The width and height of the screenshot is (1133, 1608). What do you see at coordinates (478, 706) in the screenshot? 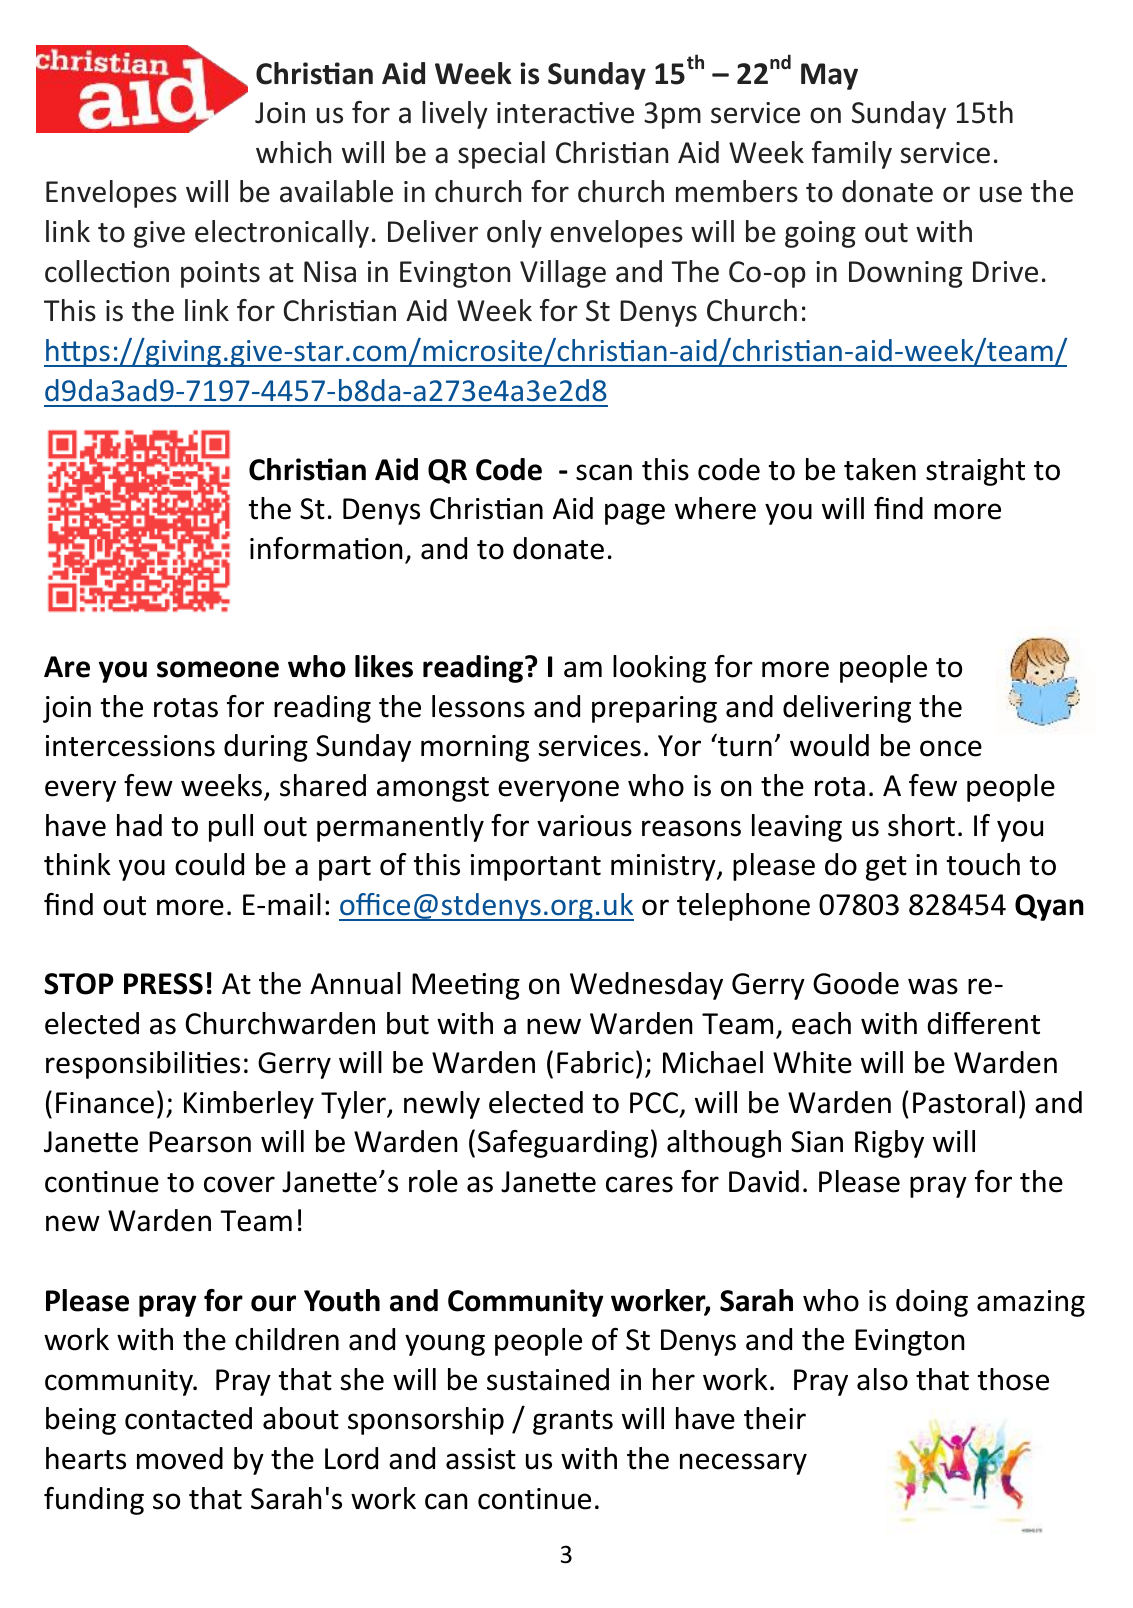
I see `lessons` at bounding box center [478, 706].
